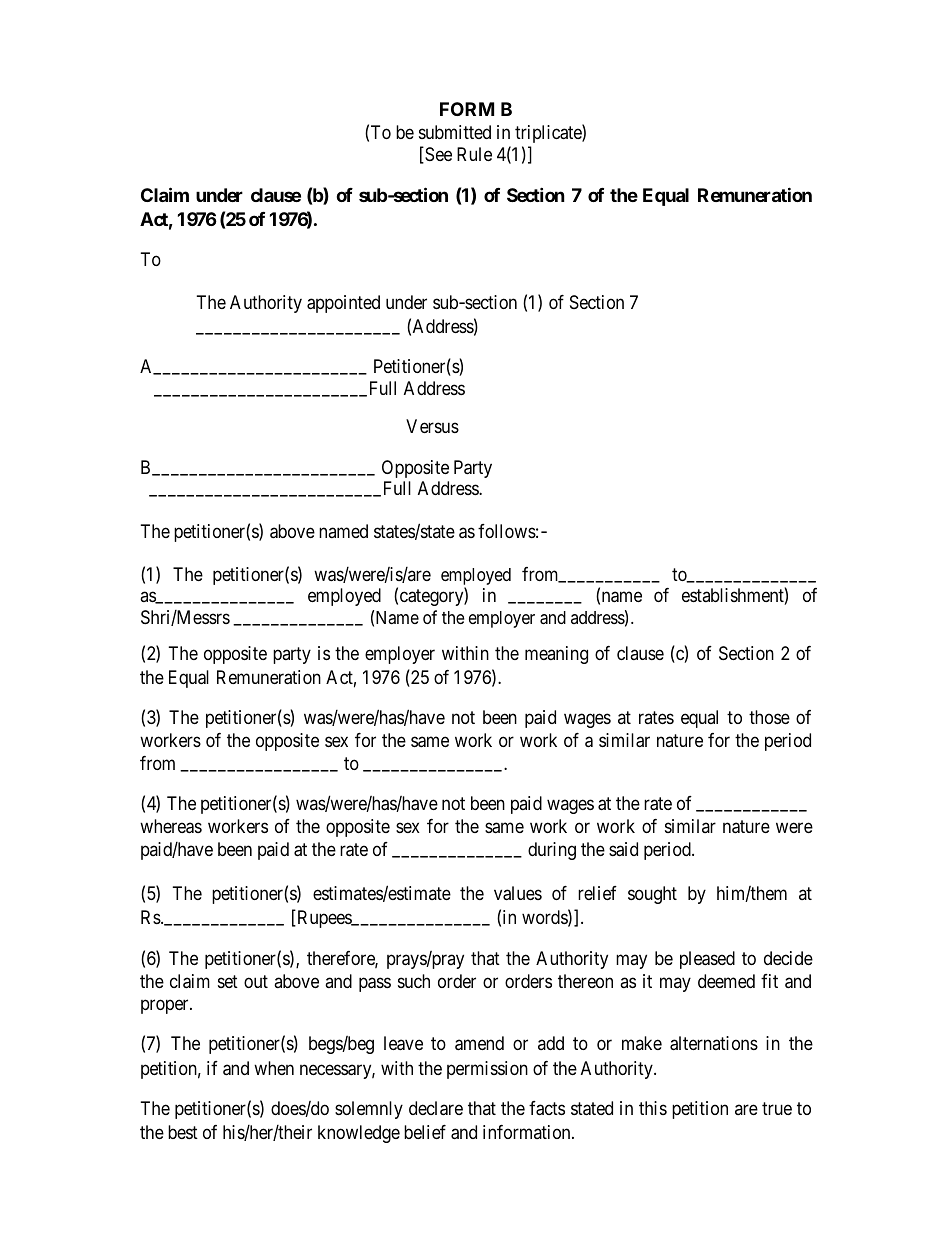 The image size is (952, 1233). I want to click on meaning, so click(556, 655).
